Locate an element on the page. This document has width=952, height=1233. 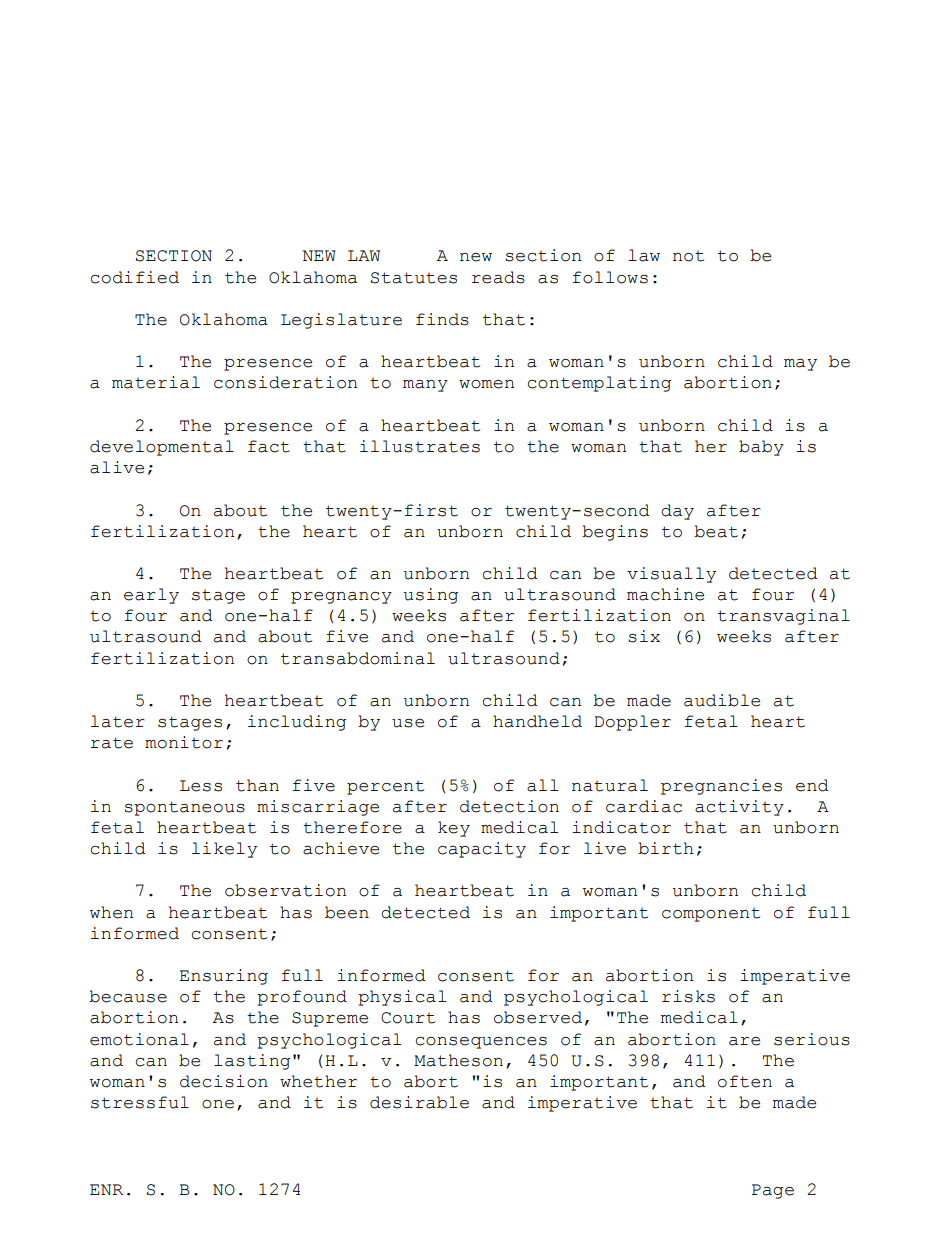
stressful is located at coordinates (140, 1102).
